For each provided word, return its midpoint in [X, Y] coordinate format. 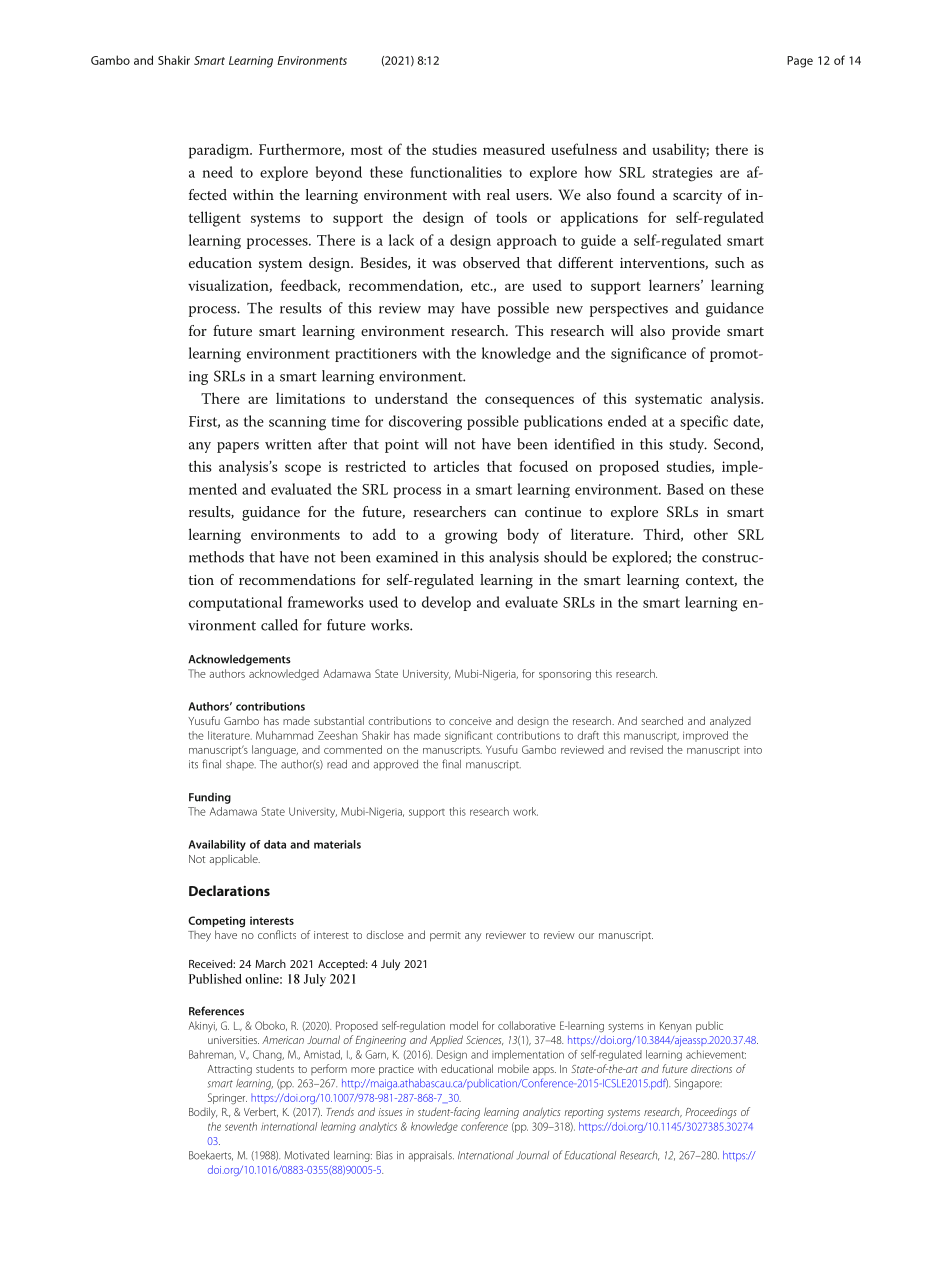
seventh [241, 1126]
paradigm [220, 151]
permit [445, 936]
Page [800, 62]
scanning [297, 423]
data [275, 844]
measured [514, 149]
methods [216, 557]
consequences [529, 402]
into [753, 750]
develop [446, 603]
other [711, 534]
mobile [513, 1068]
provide [696, 332]
